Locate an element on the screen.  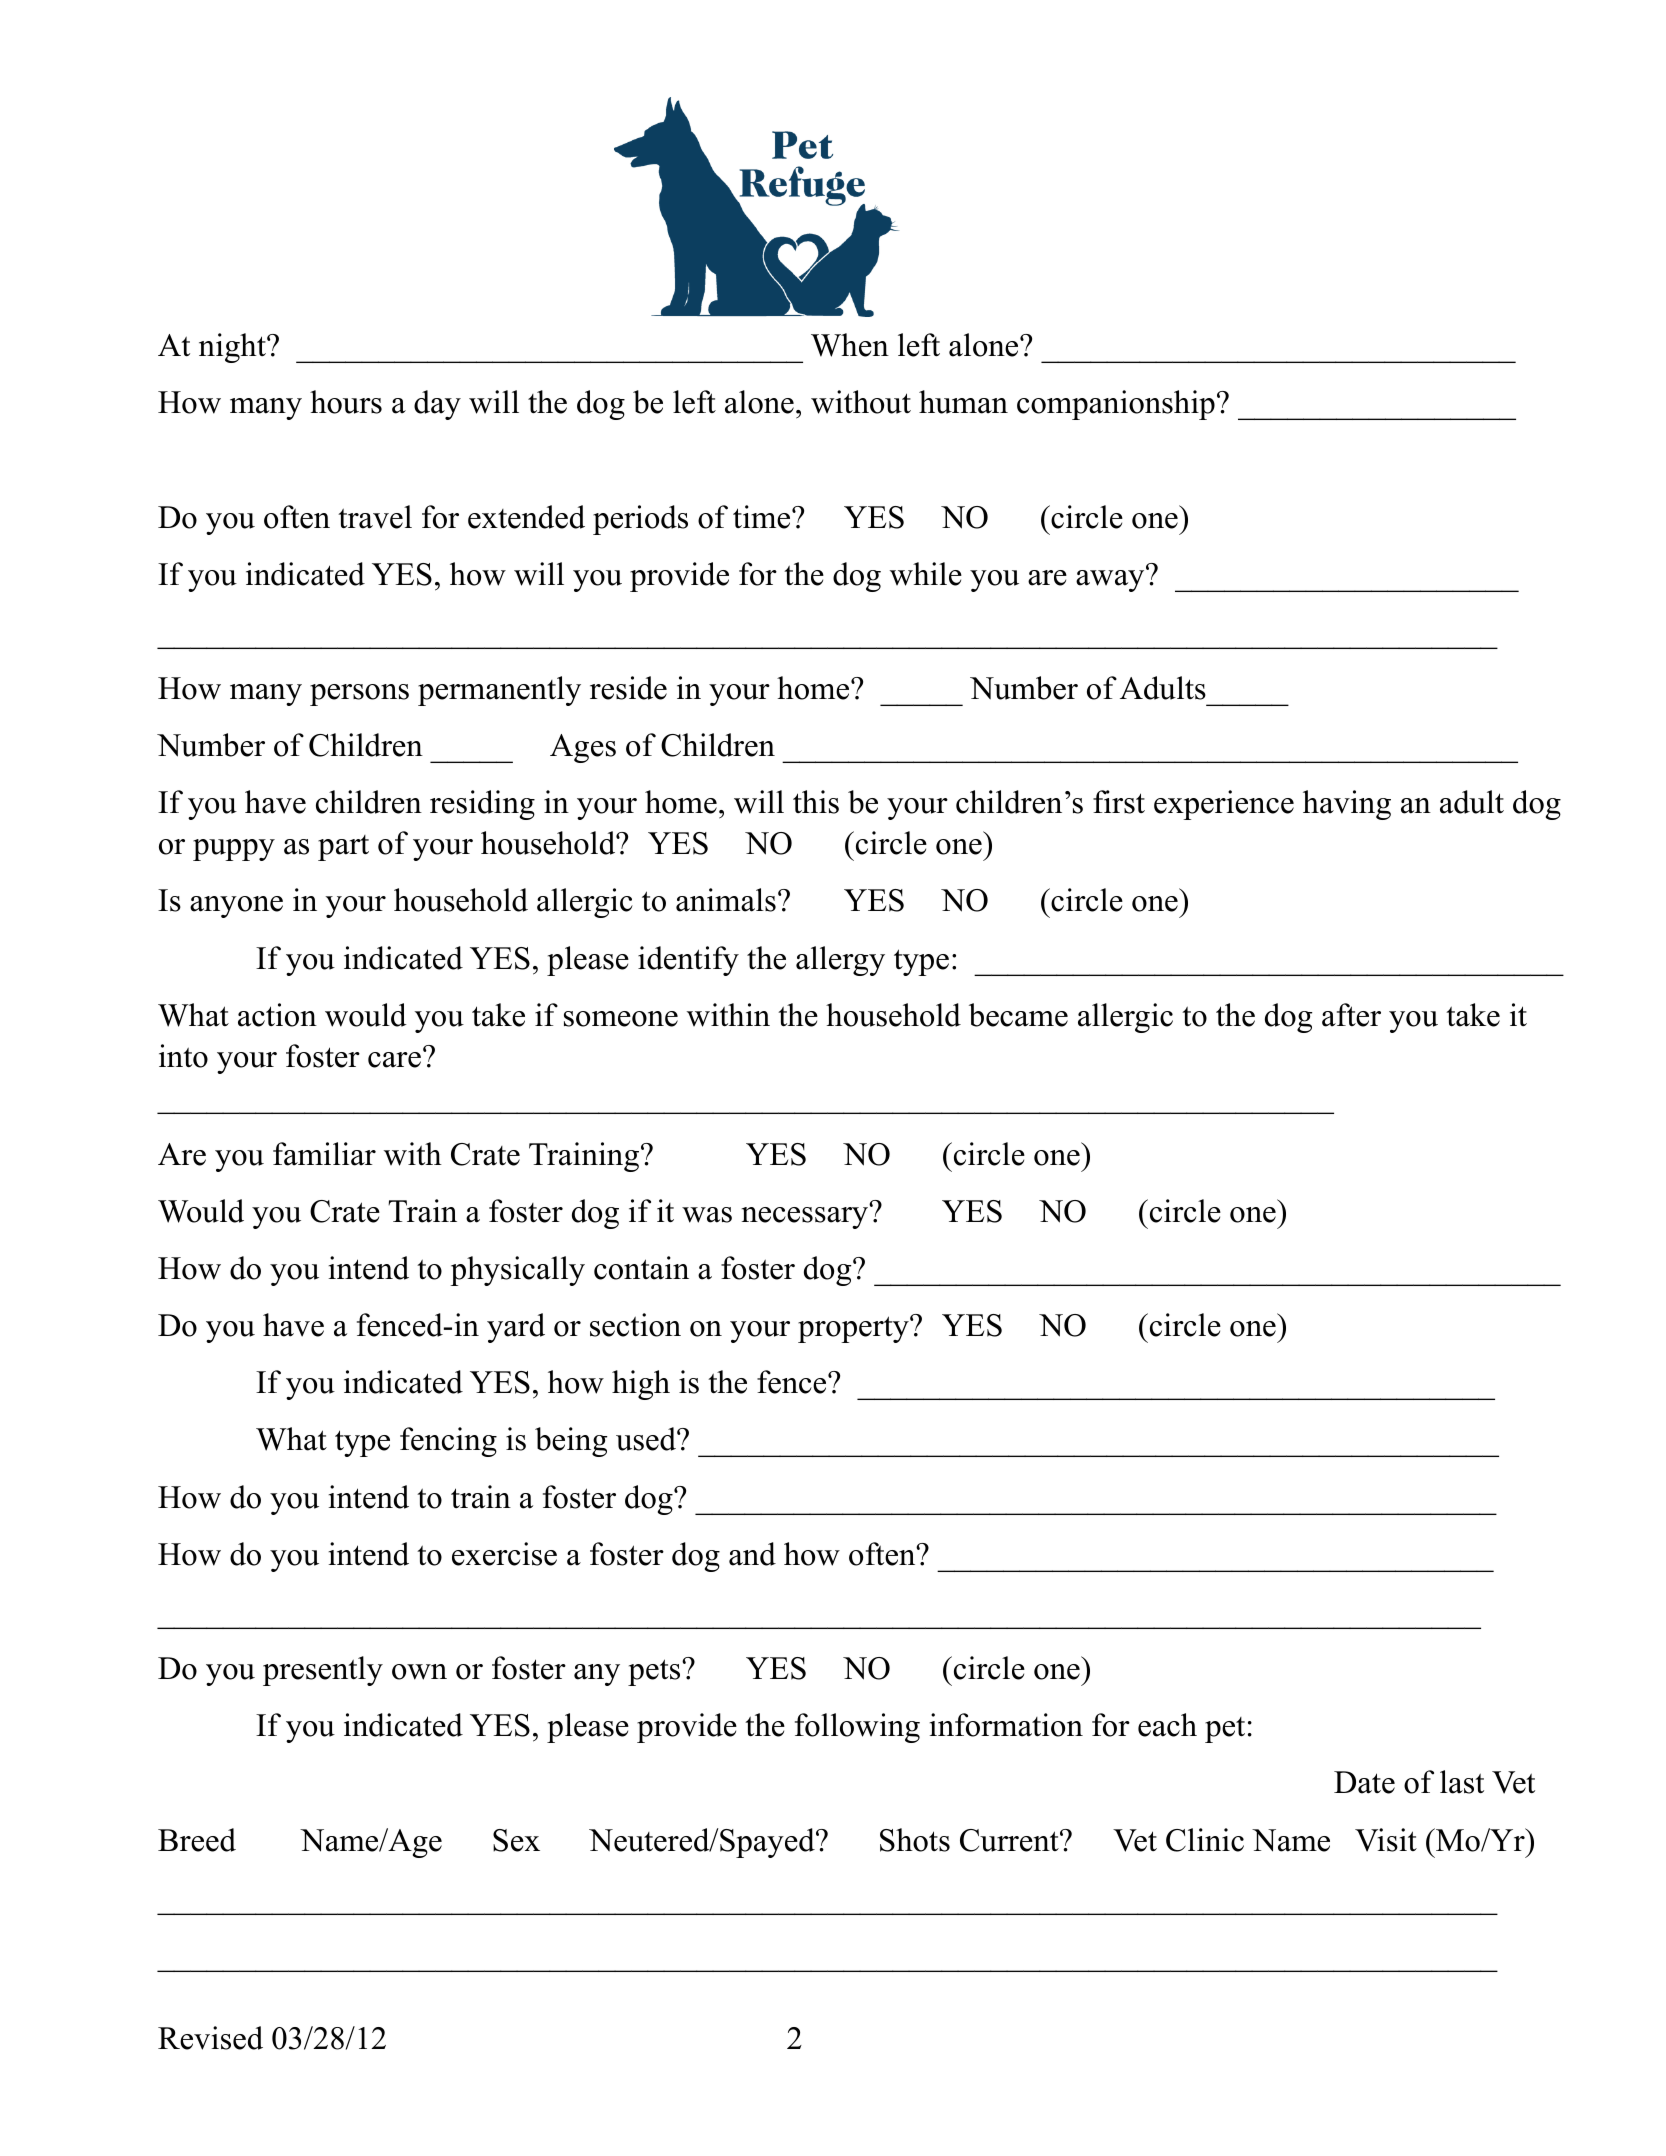
each is located at coordinates (1167, 1725).
